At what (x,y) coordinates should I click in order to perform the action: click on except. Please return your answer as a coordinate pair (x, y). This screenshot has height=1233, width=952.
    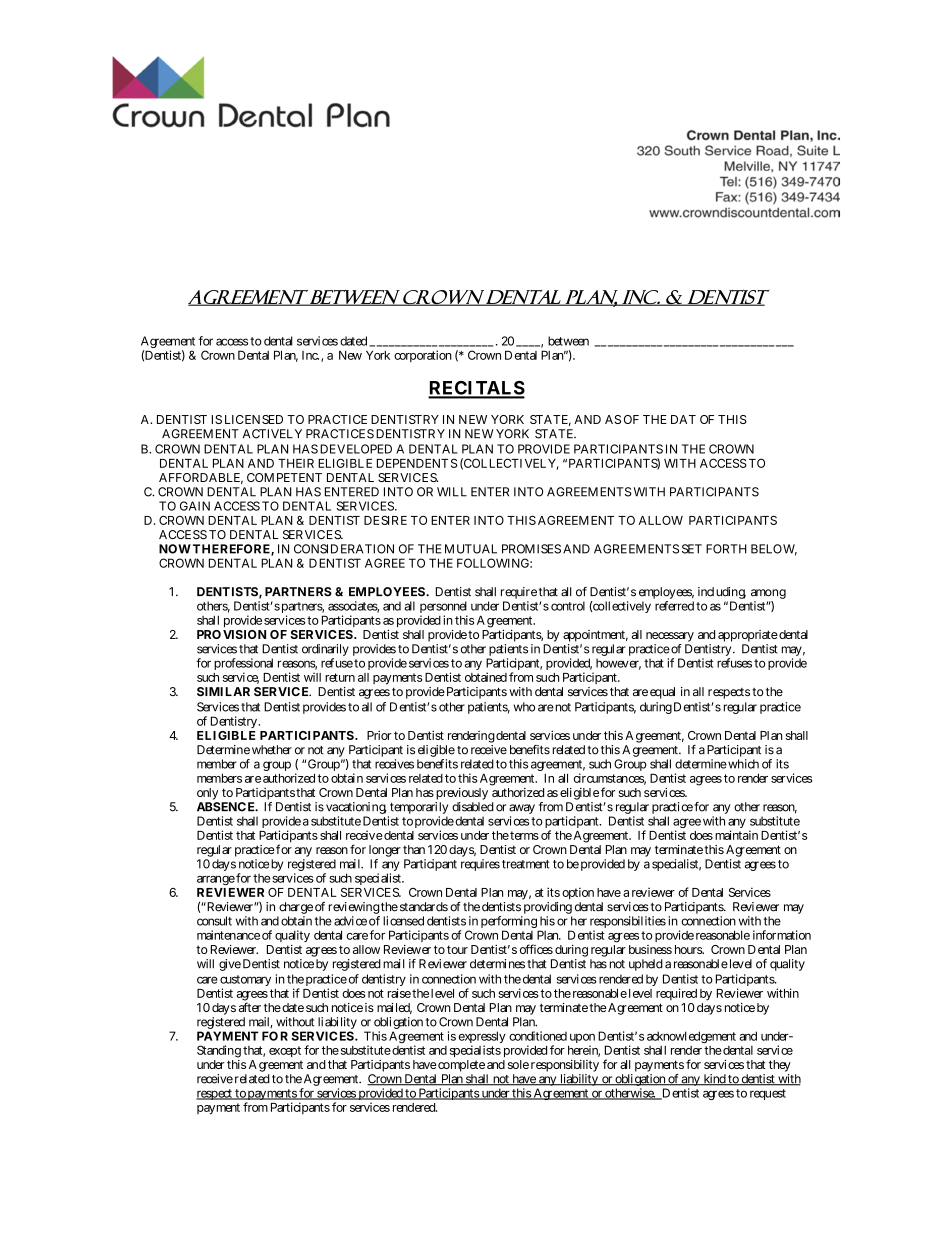
    Looking at the image, I should click on (285, 1051).
